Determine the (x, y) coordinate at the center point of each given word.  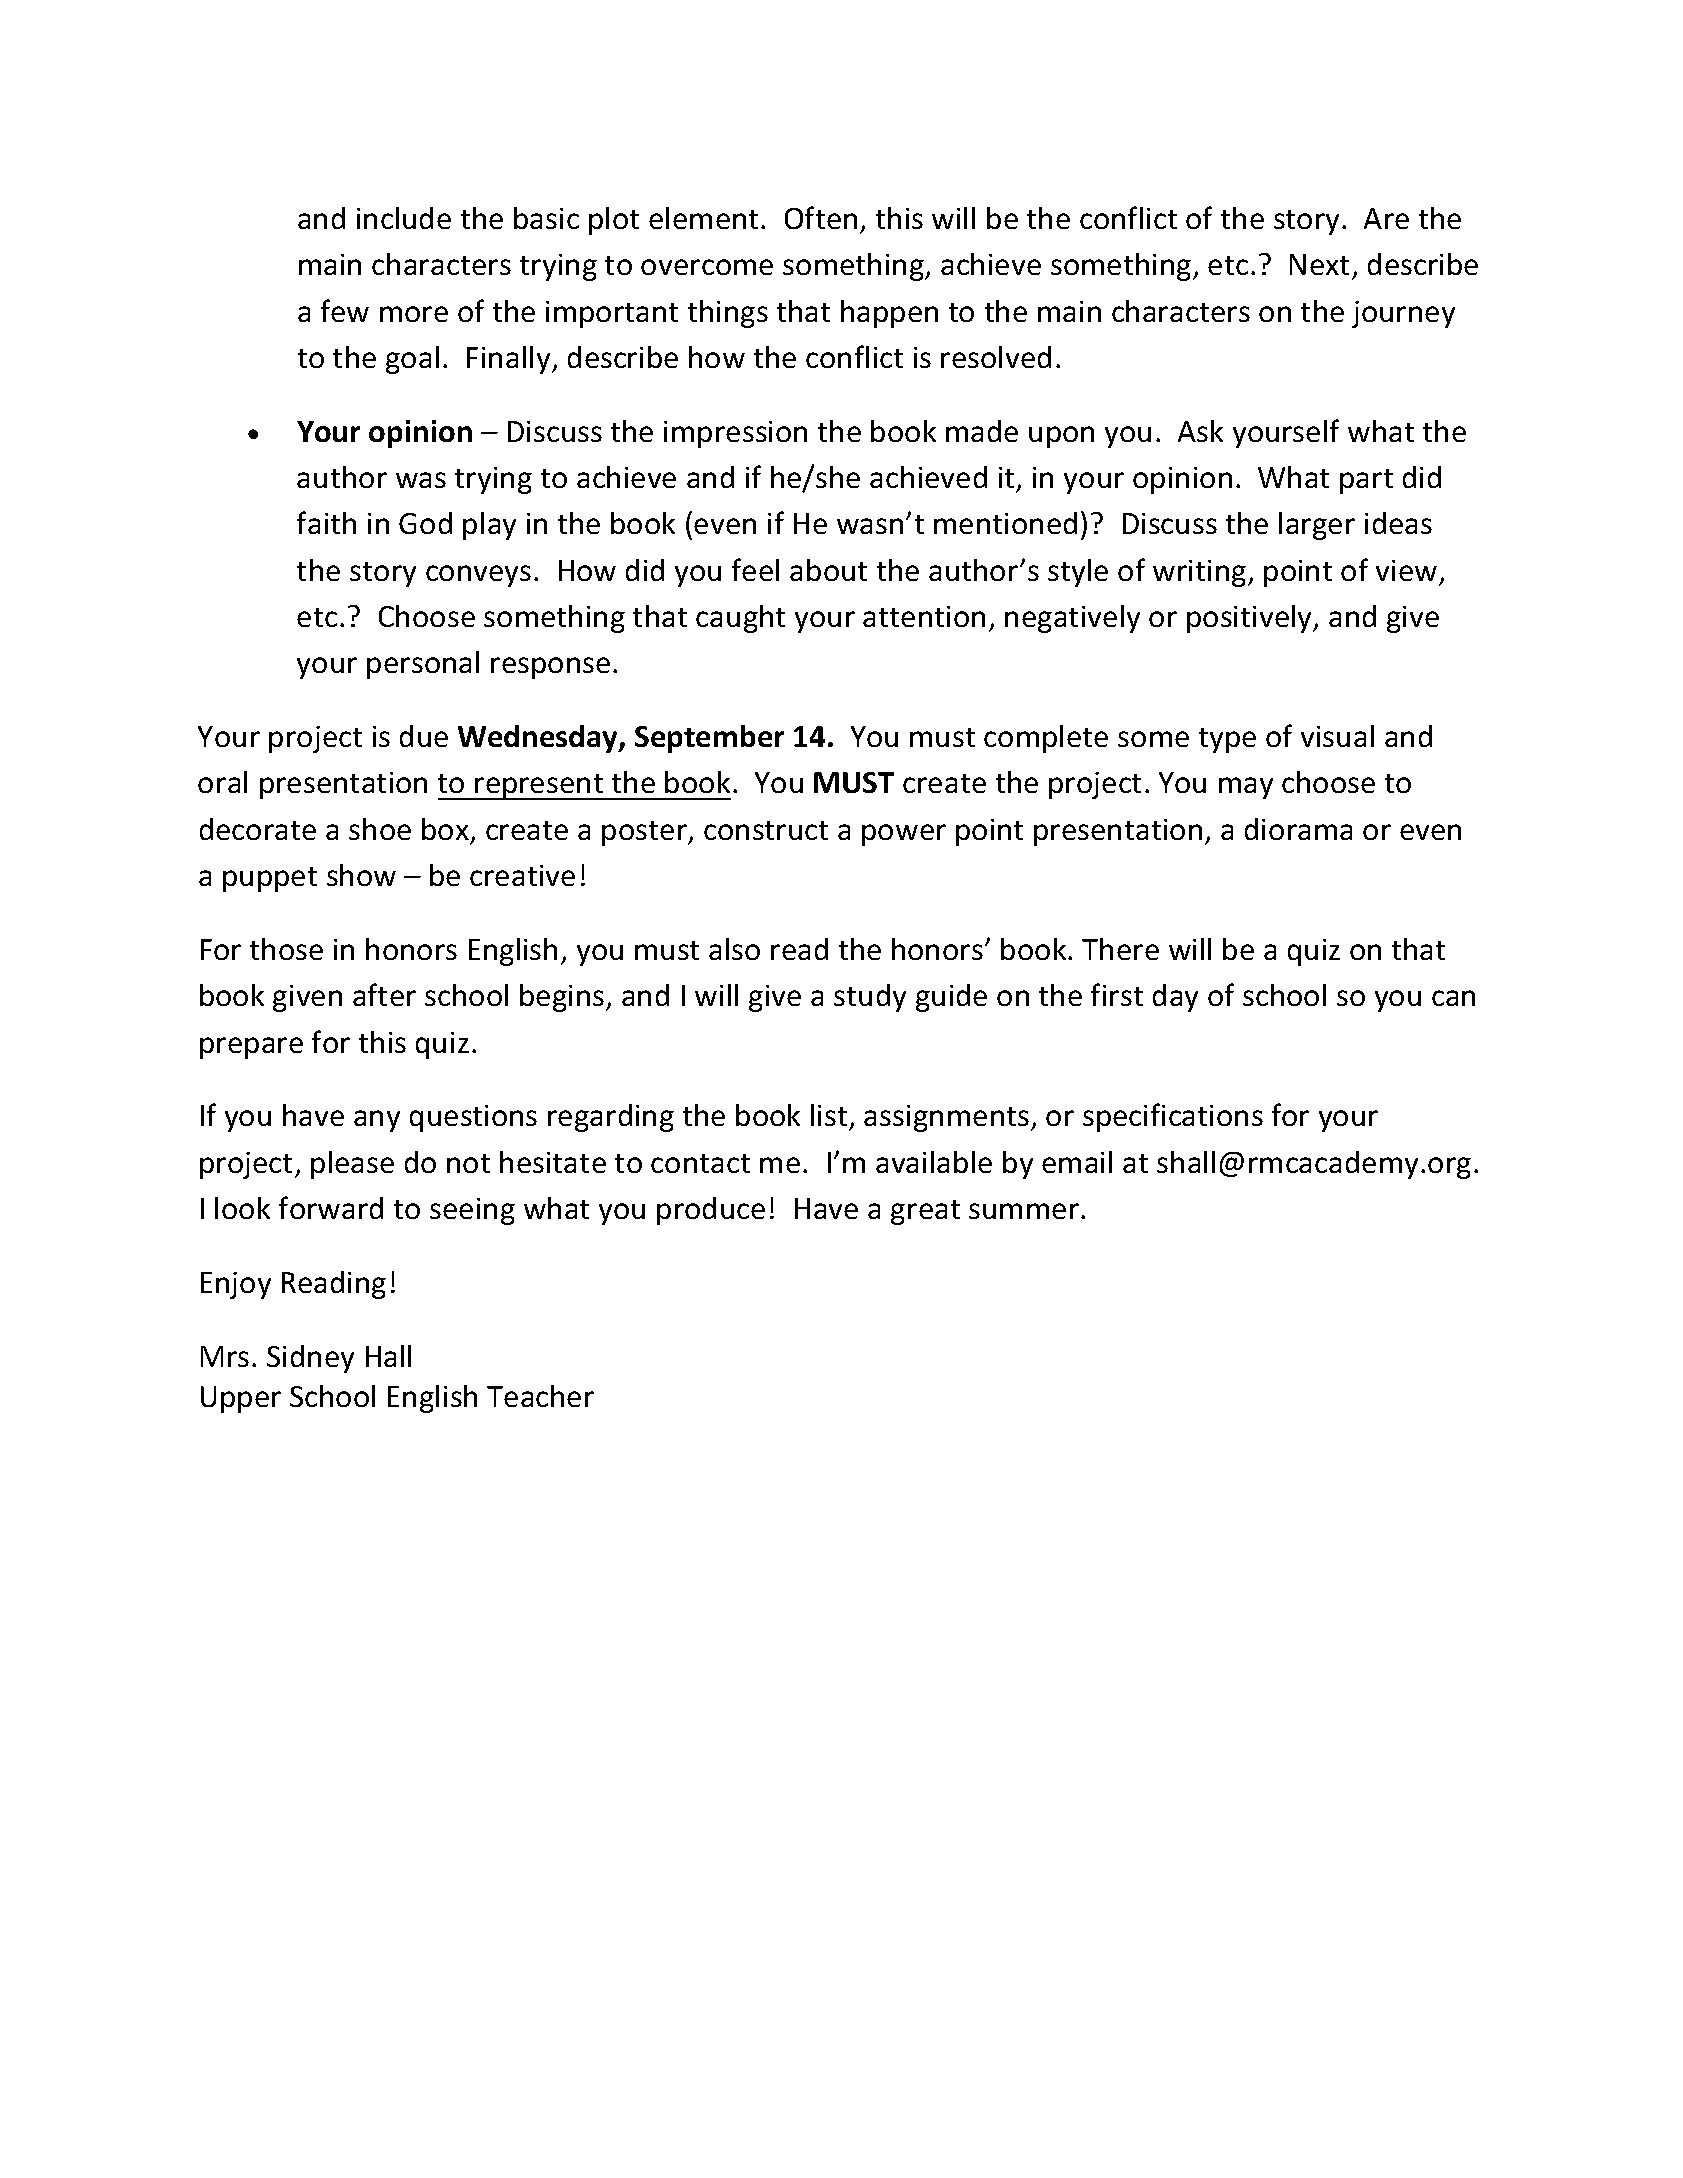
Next (1319, 264)
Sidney (310, 1359)
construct (766, 830)
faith (326, 522)
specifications (1173, 1117)
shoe (380, 829)
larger (1317, 526)
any (377, 1121)
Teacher (540, 1396)
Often (821, 217)
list (830, 1117)
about (828, 570)
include (404, 218)
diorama (1298, 829)
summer (1025, 1211)
